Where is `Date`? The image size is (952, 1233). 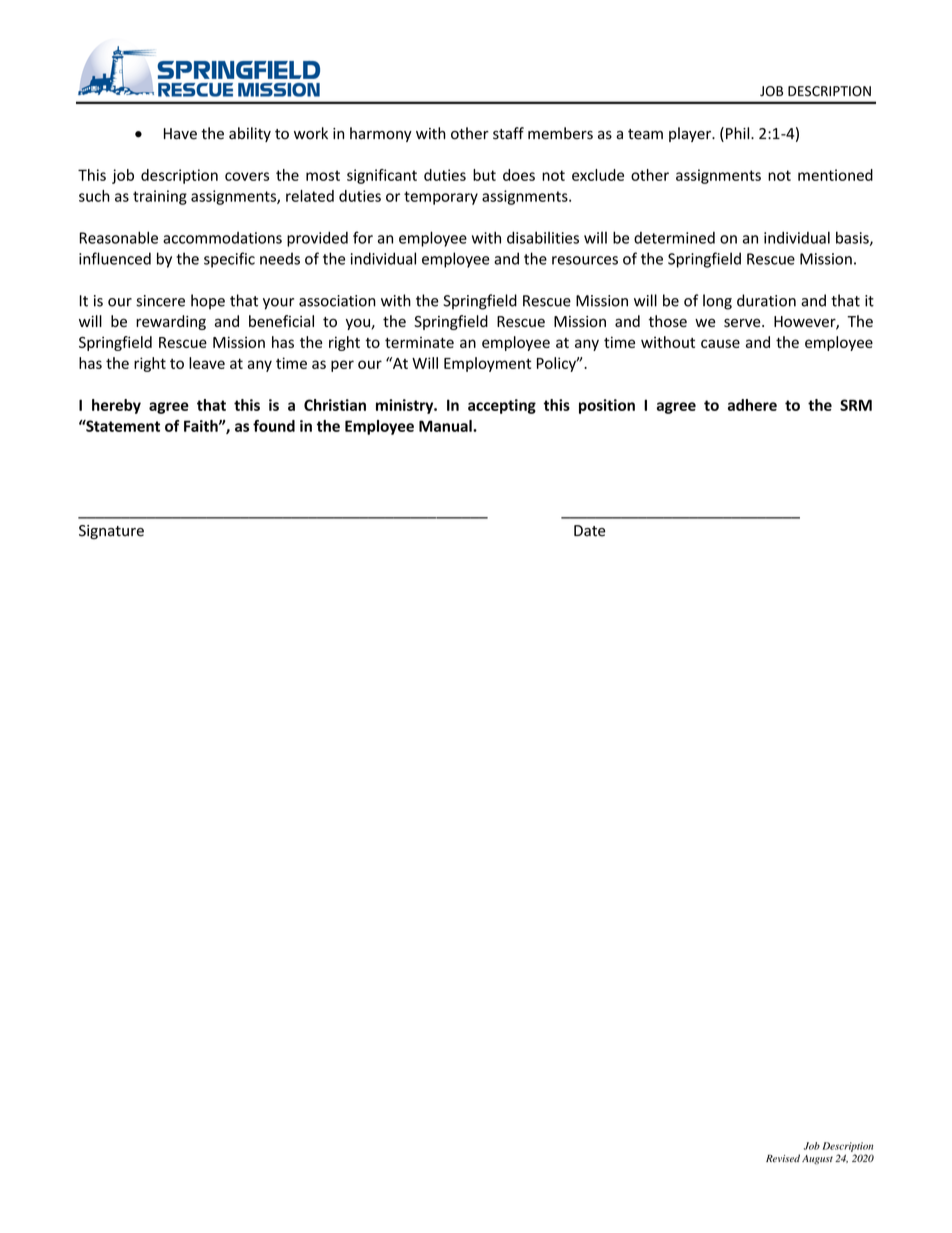 Date is located at coordinates (589, 531).
